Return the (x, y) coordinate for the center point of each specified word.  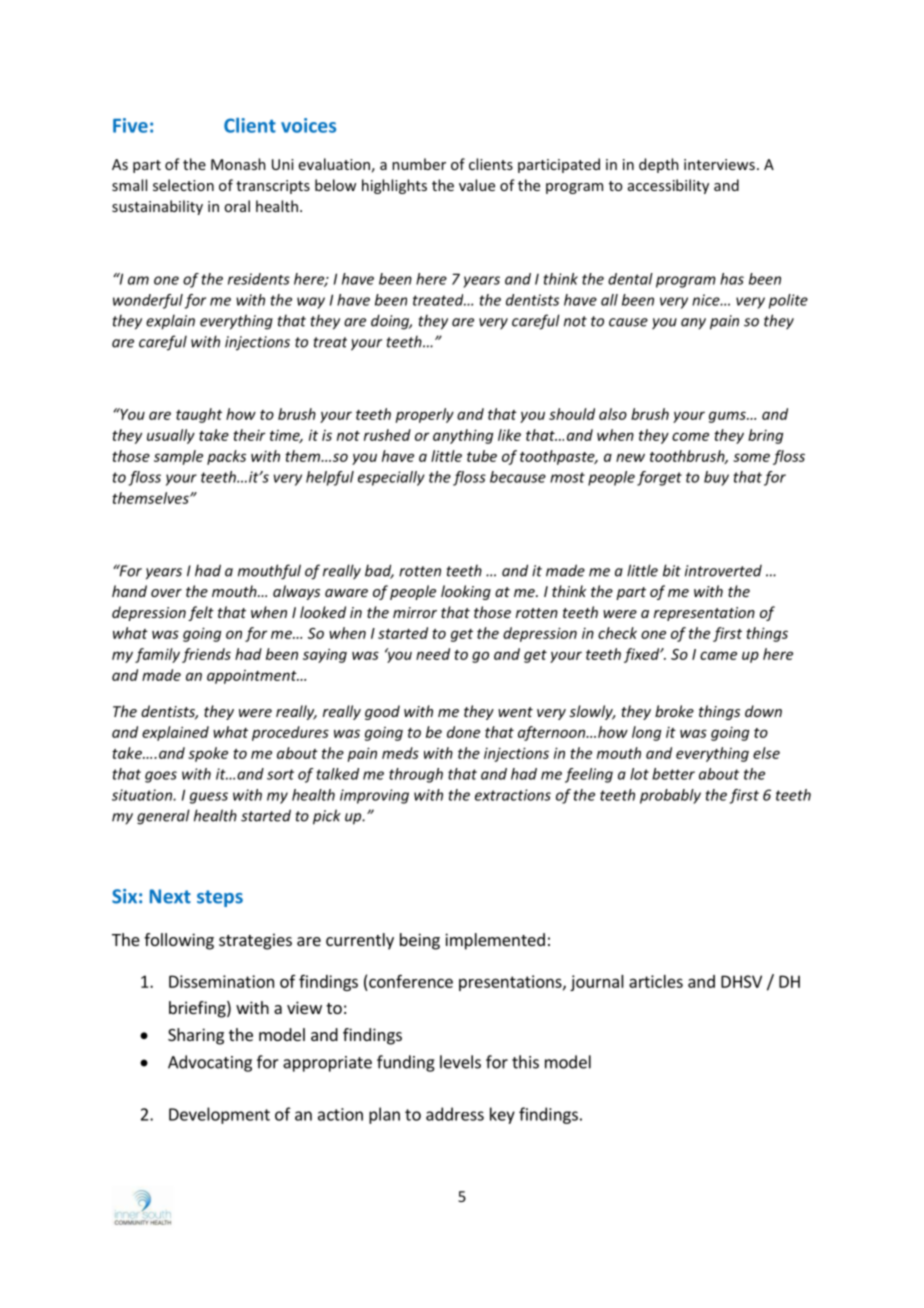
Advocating (210, 1063)
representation (704, 614)
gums (728, 417)
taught (199, 415)
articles (656, 981)
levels (460, 1062)
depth (659, 165)
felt (201, 613)
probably (670, 796)
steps (220, 898)
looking (466, 592)
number (419, 164)
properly (424, 415)
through (416, 775)
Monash (238, 164)
